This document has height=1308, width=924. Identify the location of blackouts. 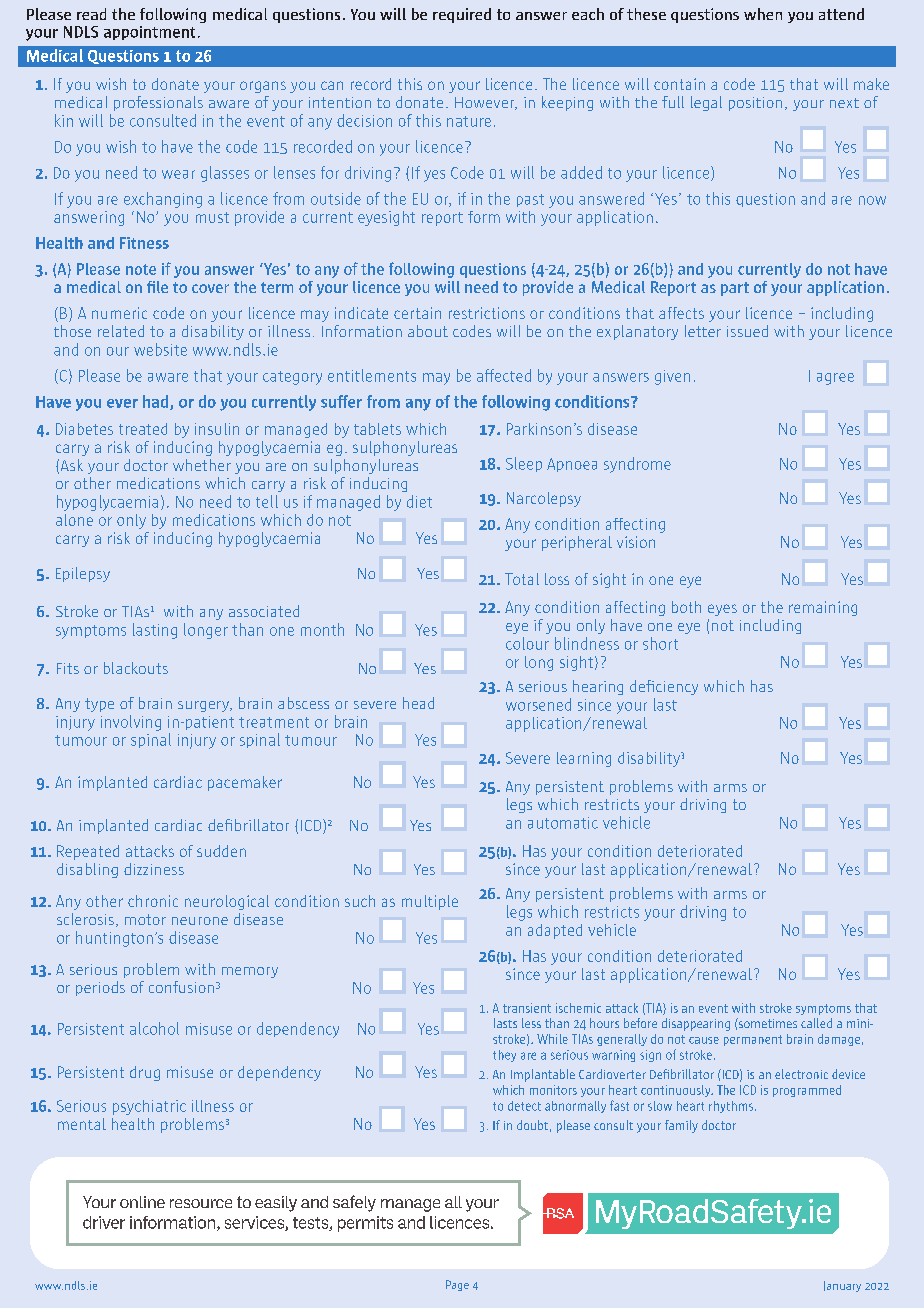
(136, 668).
